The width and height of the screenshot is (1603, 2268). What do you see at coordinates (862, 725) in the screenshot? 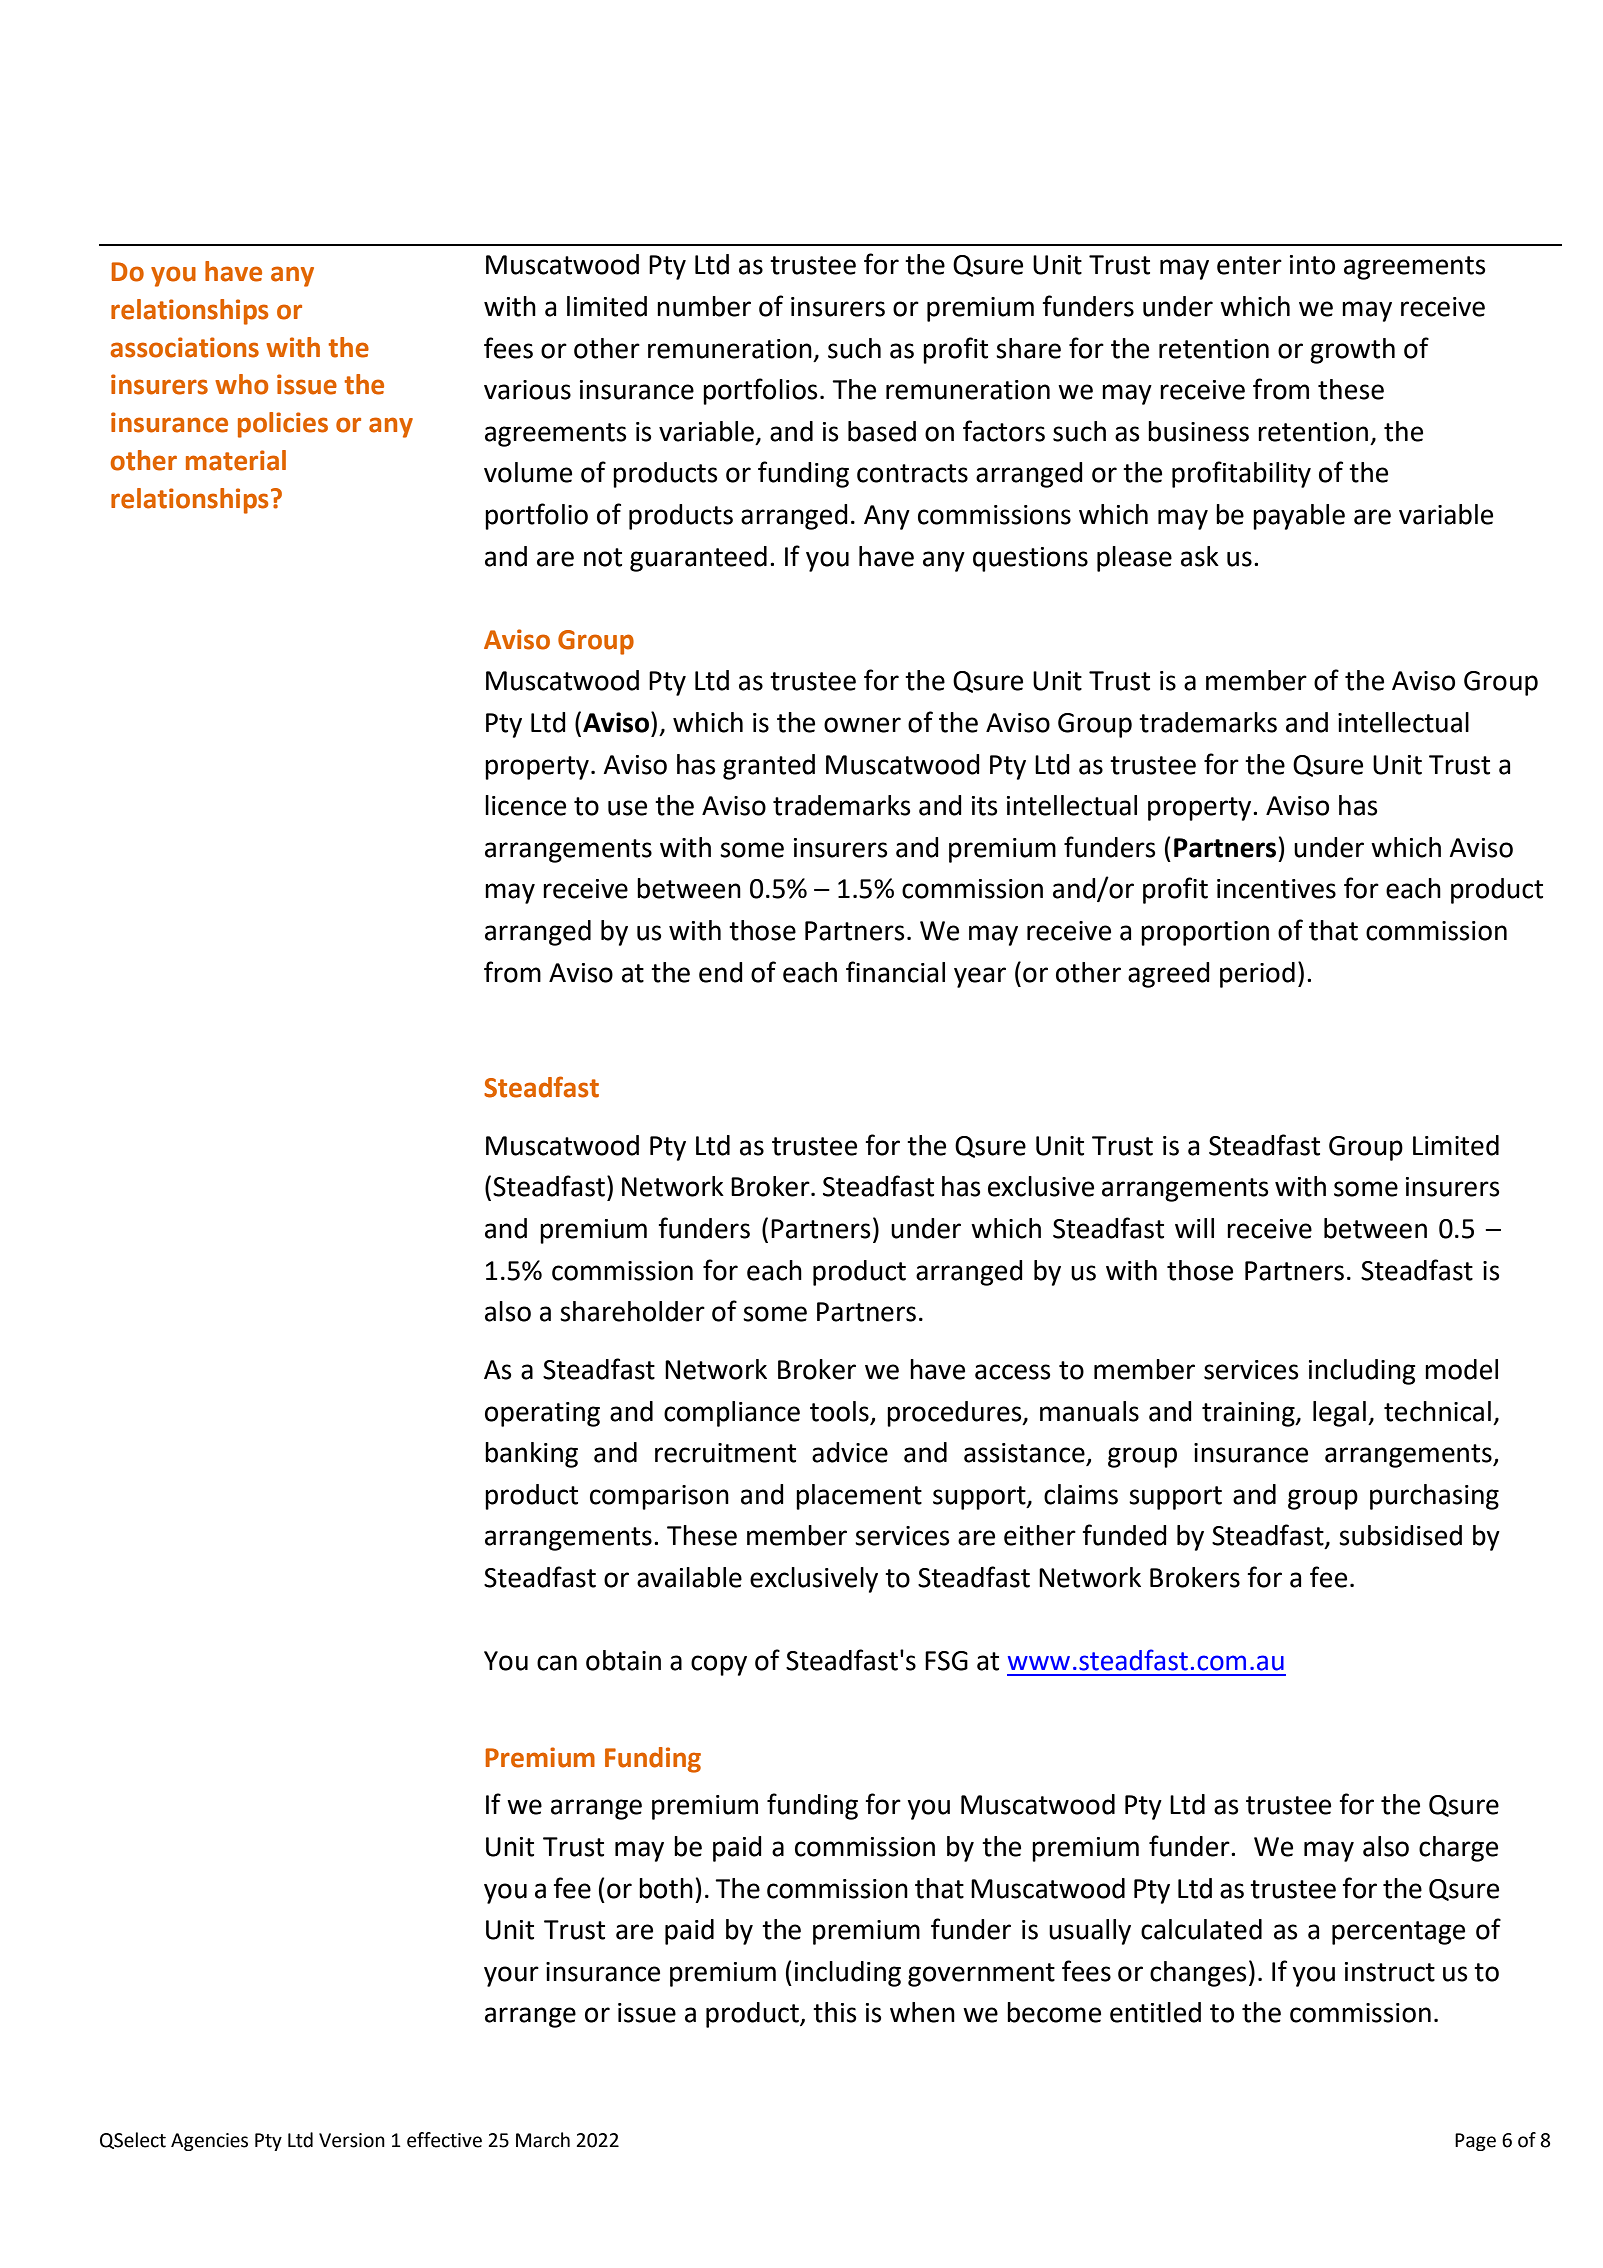
I see `owner` at bounding box center [862, 725].
